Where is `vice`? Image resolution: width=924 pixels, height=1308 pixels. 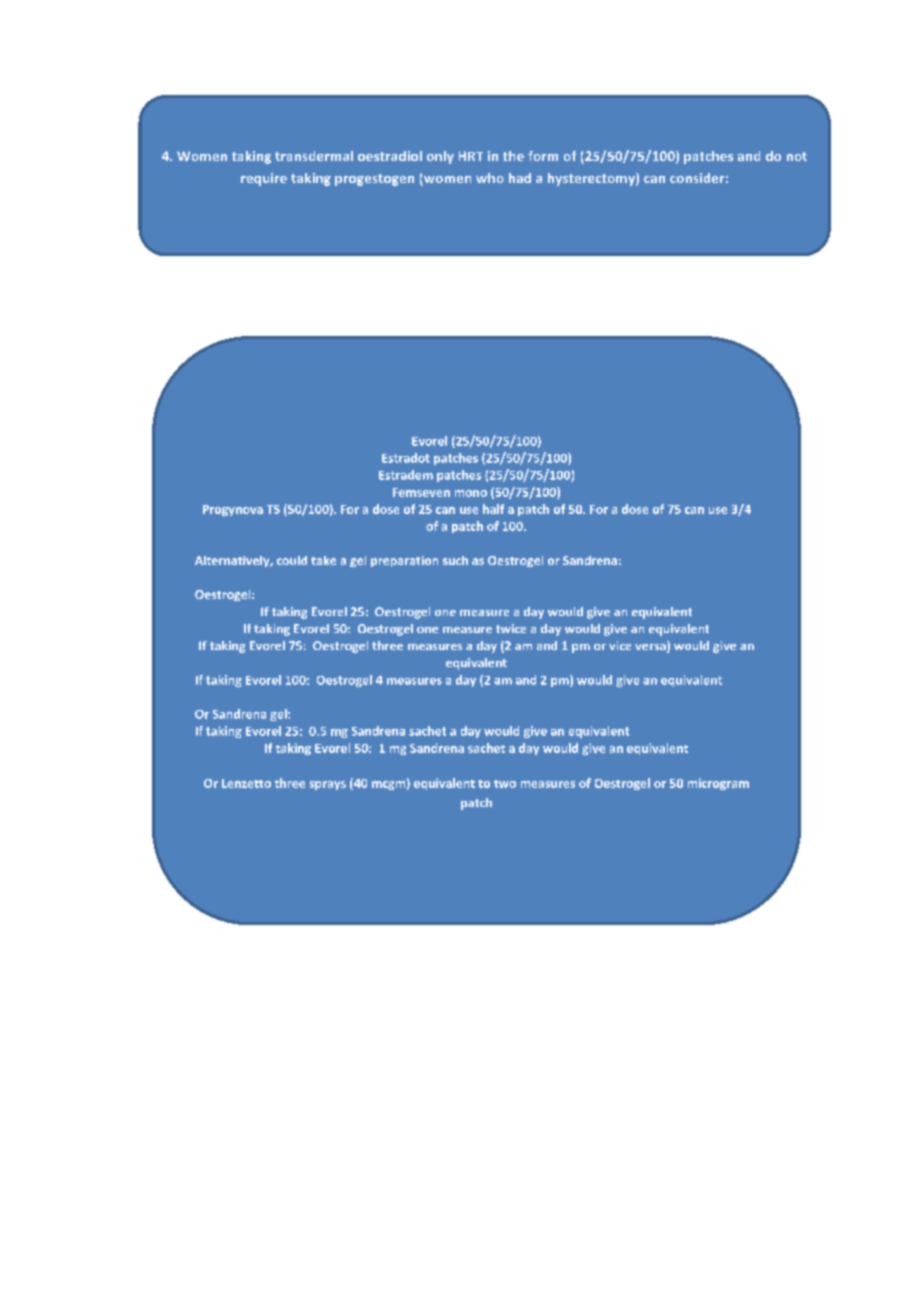
vice is located at coordinates (620, 645).
